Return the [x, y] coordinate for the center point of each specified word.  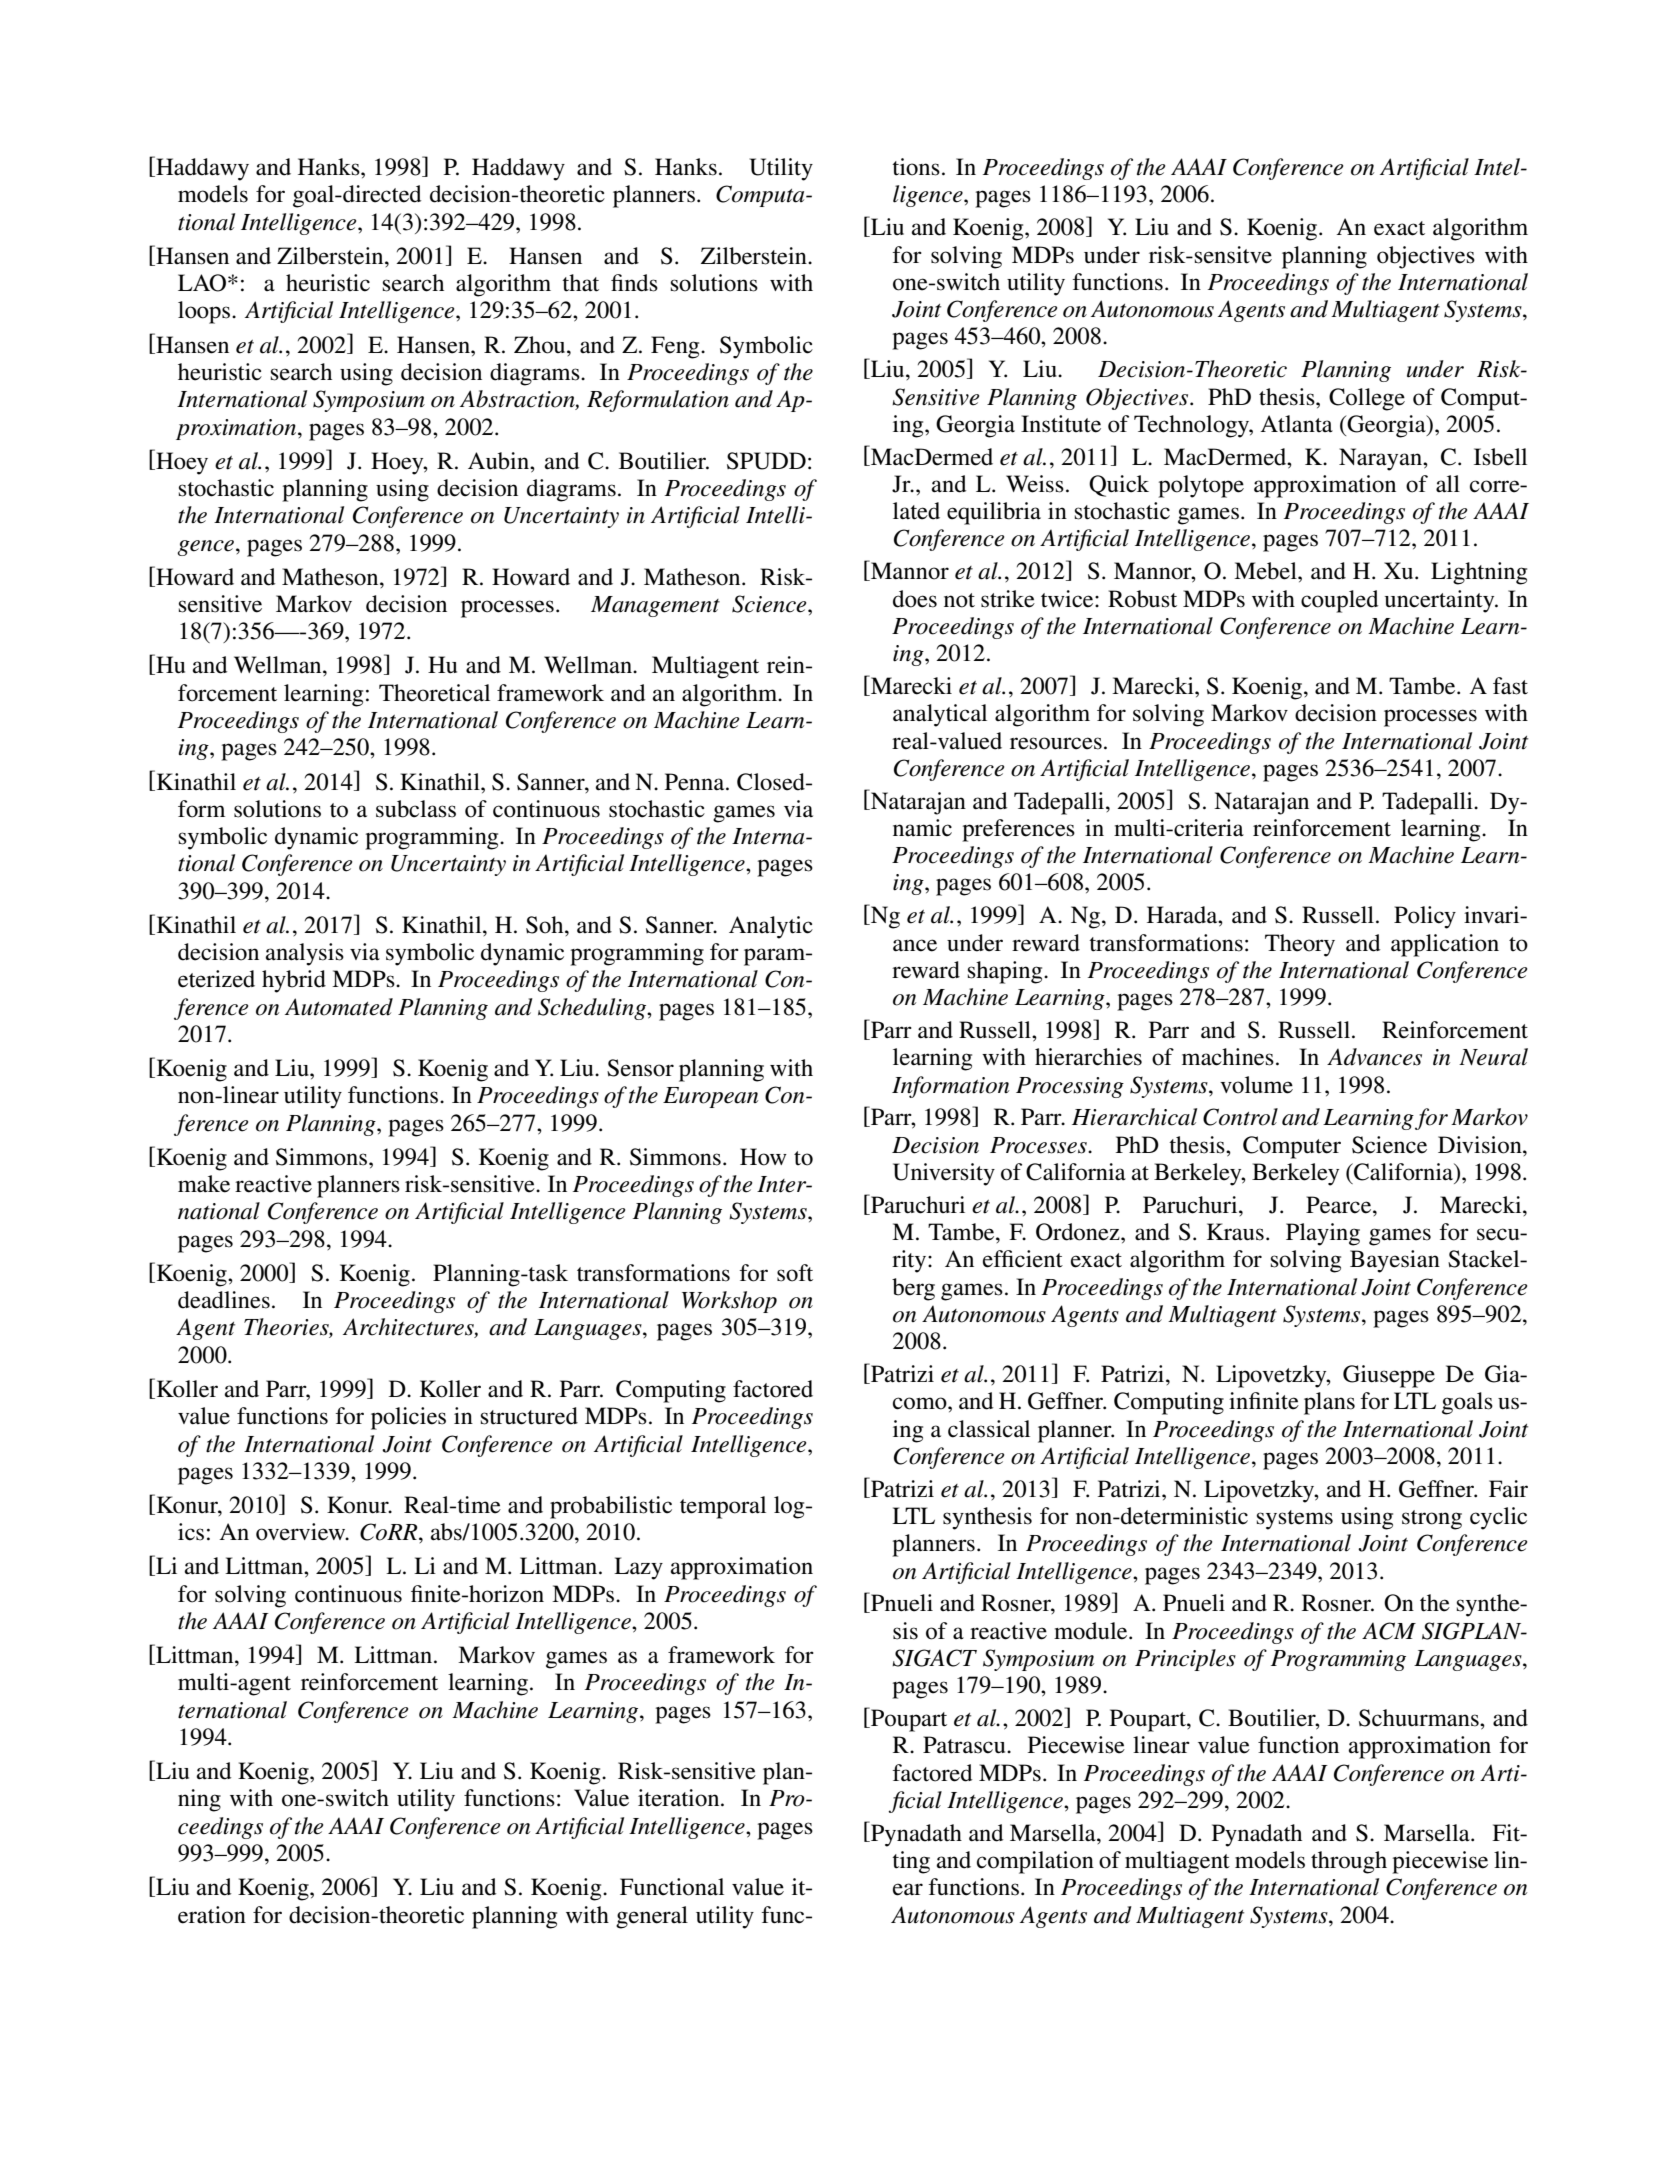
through [1349, 1862]
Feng [676, 347]
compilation [1035, 1862]
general [652, 1917]
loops [205, 312]
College [1367, 399]
